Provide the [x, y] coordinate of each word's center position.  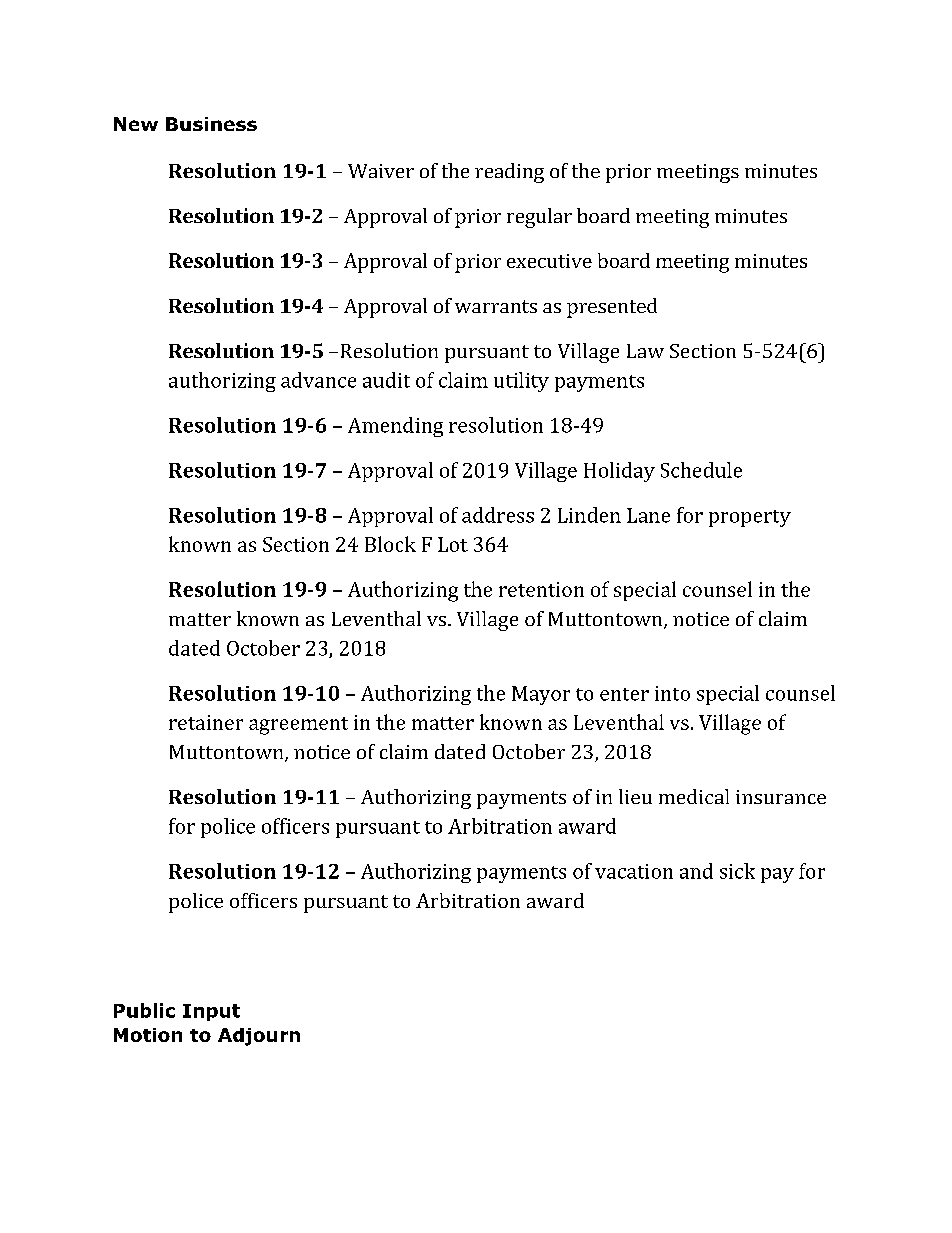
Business [211, 124]
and [696, 871]
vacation [634, 871]
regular [539, 218]
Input [211, 1012]
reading [509, 173]
